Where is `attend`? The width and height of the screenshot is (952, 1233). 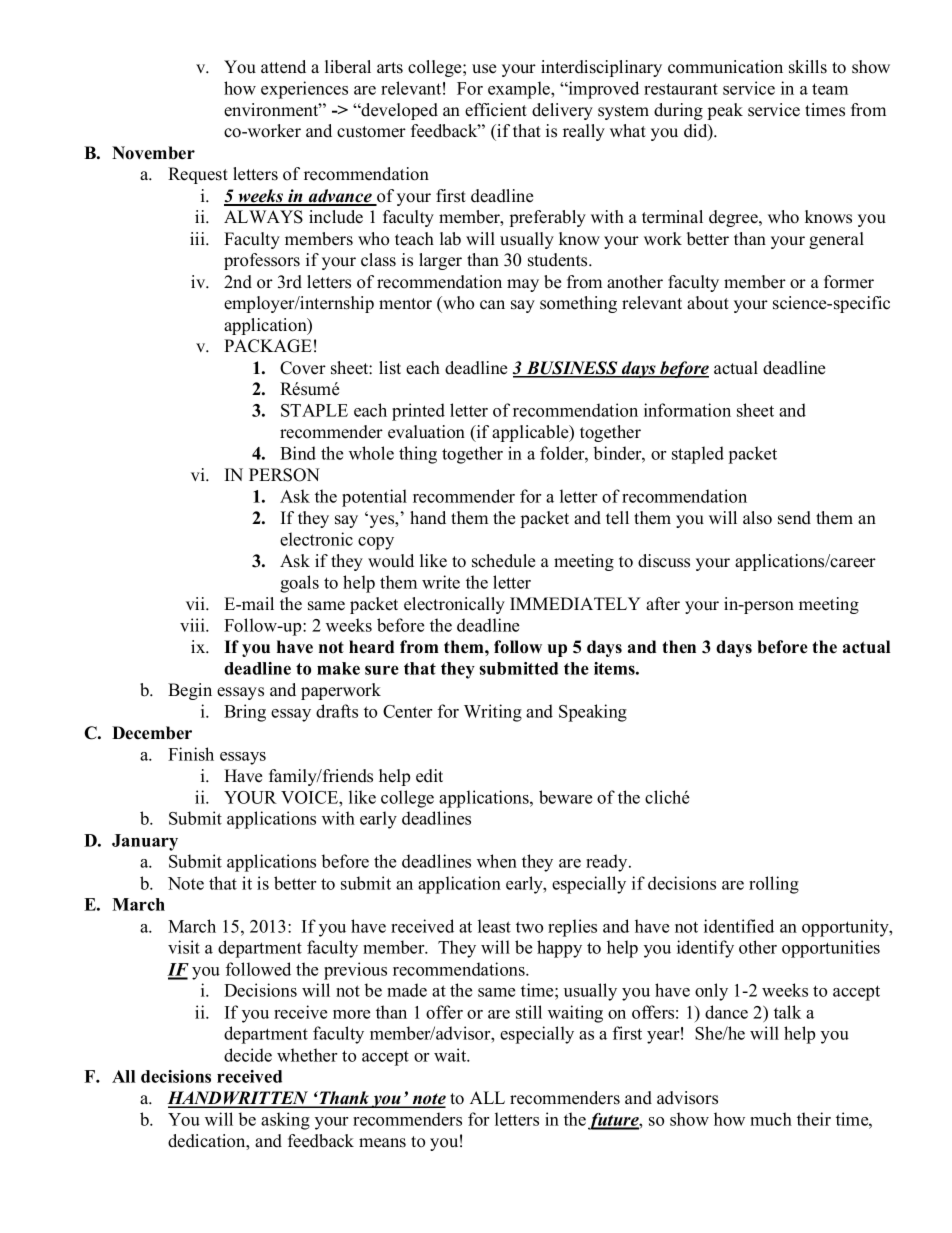
attend is located at coordinates (283, 67).
